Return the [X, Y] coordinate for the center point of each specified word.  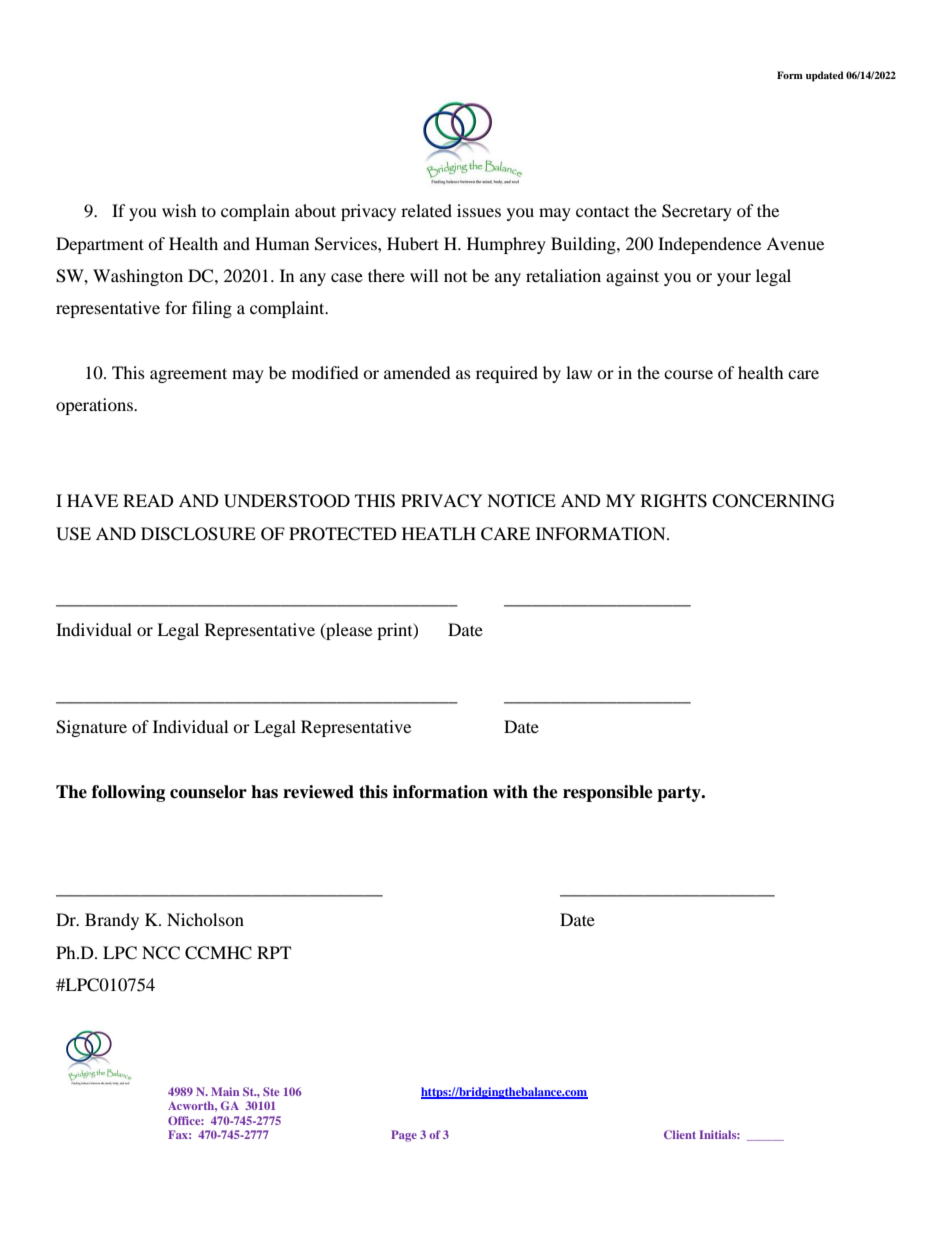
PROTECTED [343, 534]
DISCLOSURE [198, 534]
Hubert [413, 243]
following [128, 793]
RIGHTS [674, 501]
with [510, 791]
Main [225, 1091]
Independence [709, 245]
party [680, 794]
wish [179, 210]
